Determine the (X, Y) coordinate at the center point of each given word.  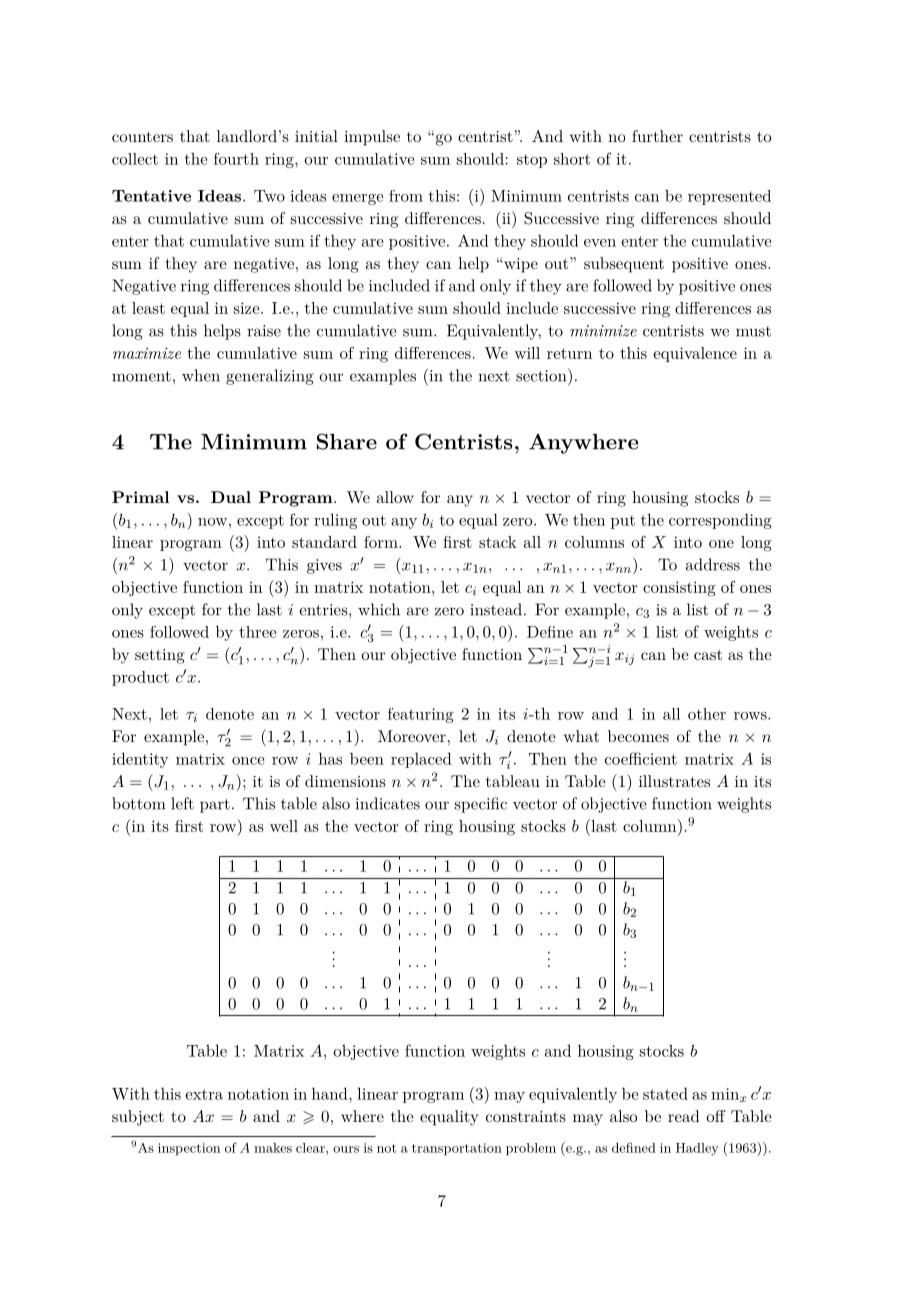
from (406, 196)
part (215, 806)
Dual (231, 497)
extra (204, 1094)
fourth (236, 159)
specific (481, 805)
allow (395, 497)
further (657, 136)
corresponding (720, 521)
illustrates (674, 781)
